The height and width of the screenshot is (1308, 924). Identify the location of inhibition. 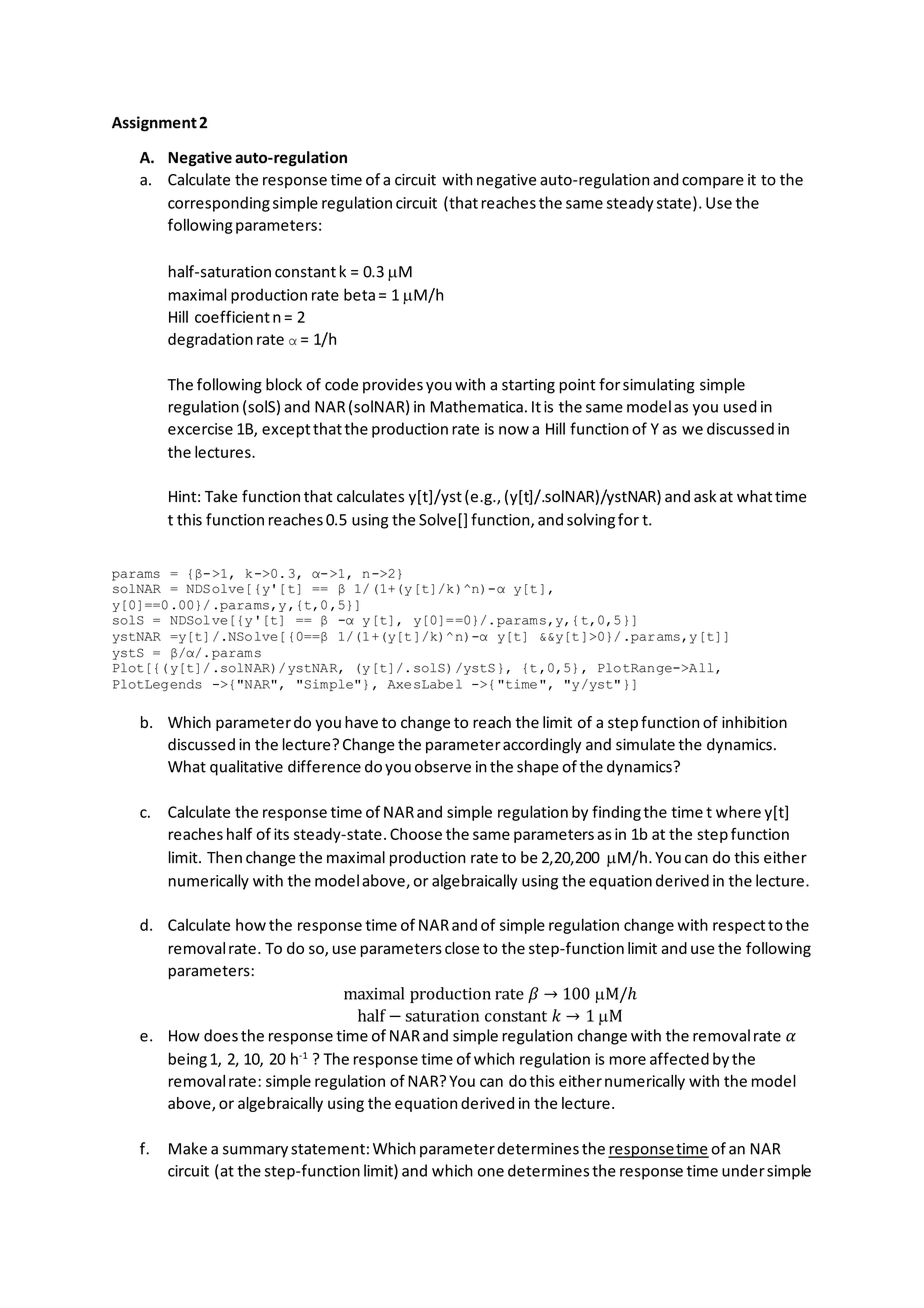
(754, 722).
